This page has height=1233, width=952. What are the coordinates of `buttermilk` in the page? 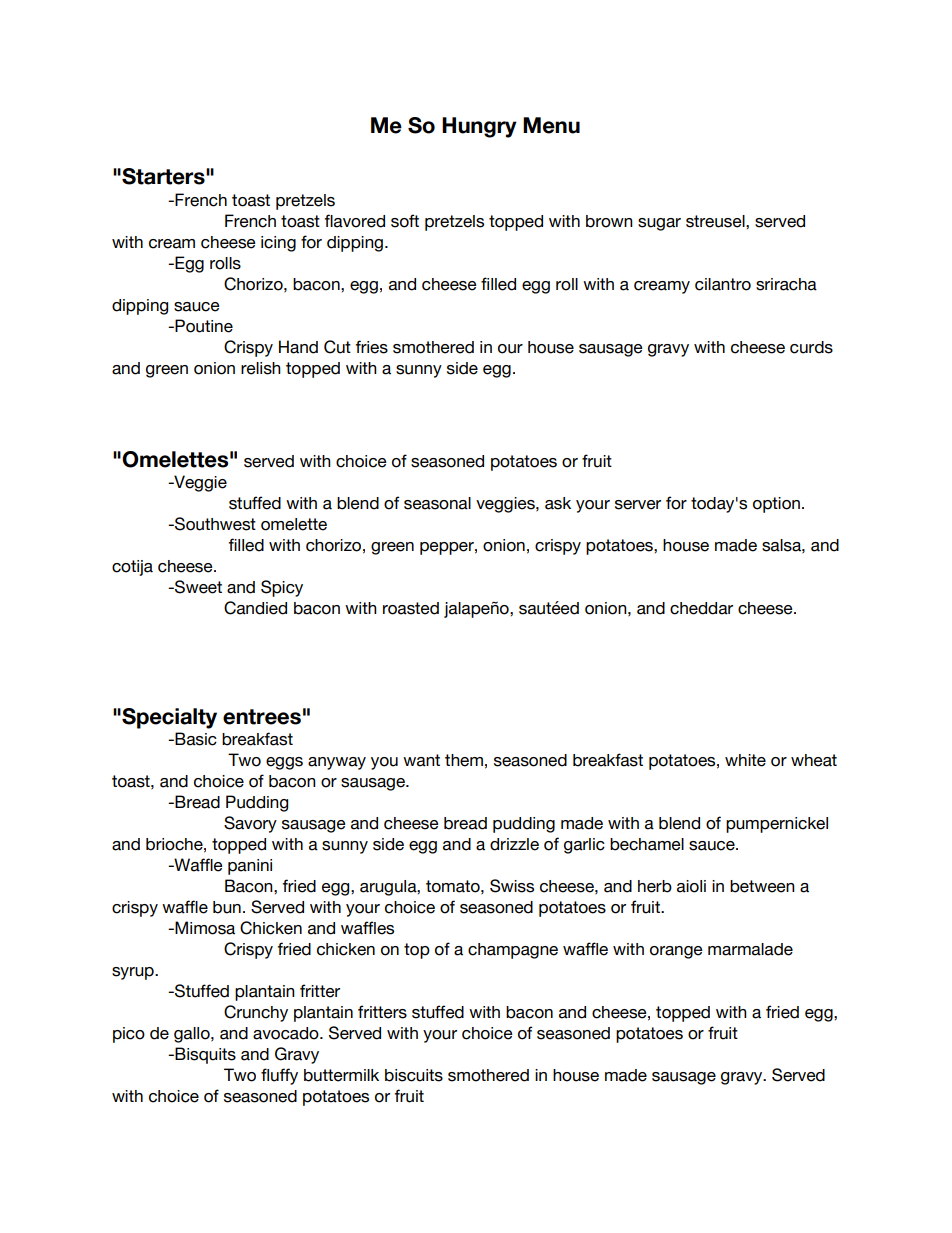 It's located at (341, 1075).
